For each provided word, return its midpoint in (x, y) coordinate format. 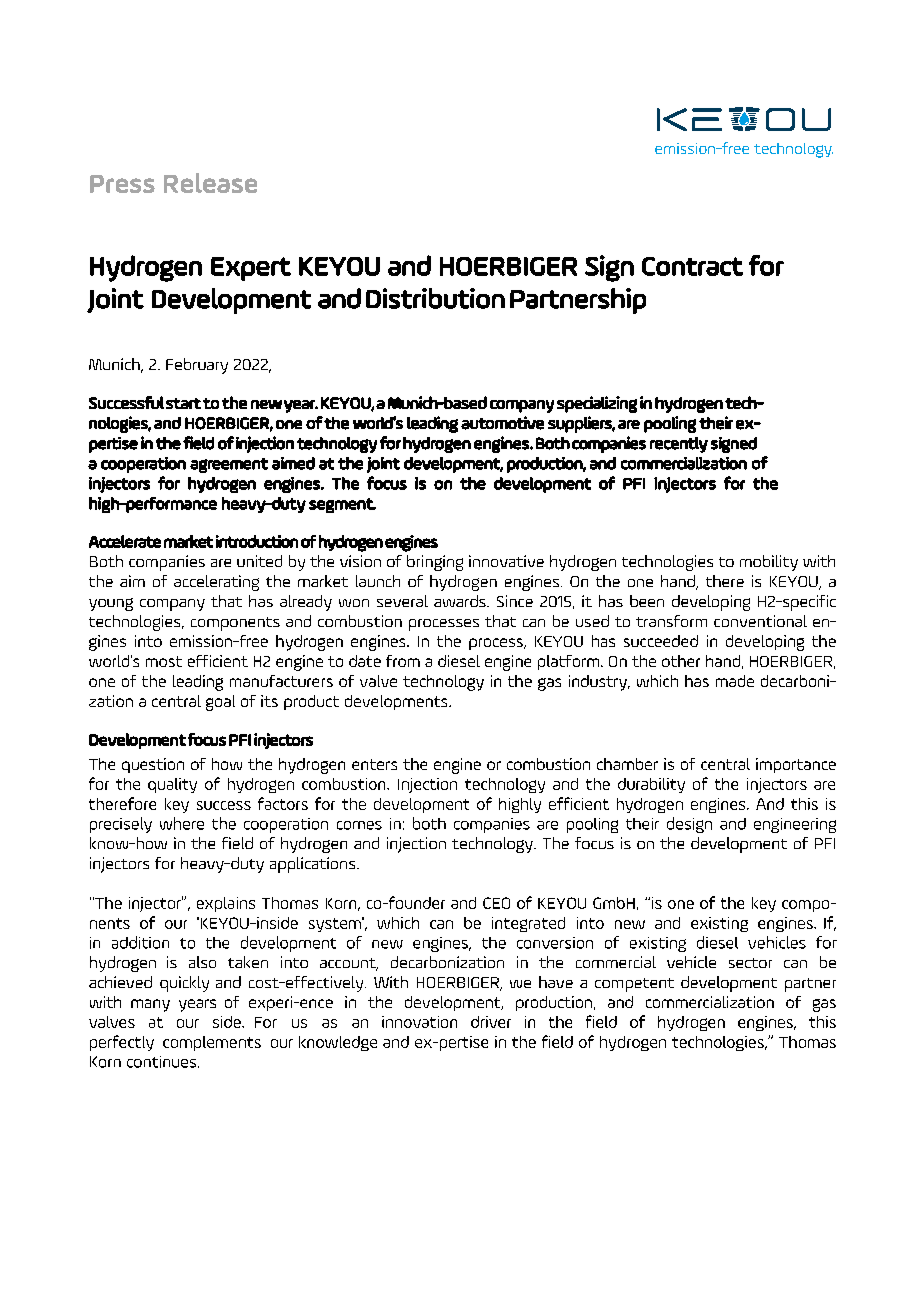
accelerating (216, 583)
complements (212, 1043)
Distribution (435, 298)
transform (671, 621)
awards (461, 601)
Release (210, 183)
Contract (692, 266)
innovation (419, 1022)
